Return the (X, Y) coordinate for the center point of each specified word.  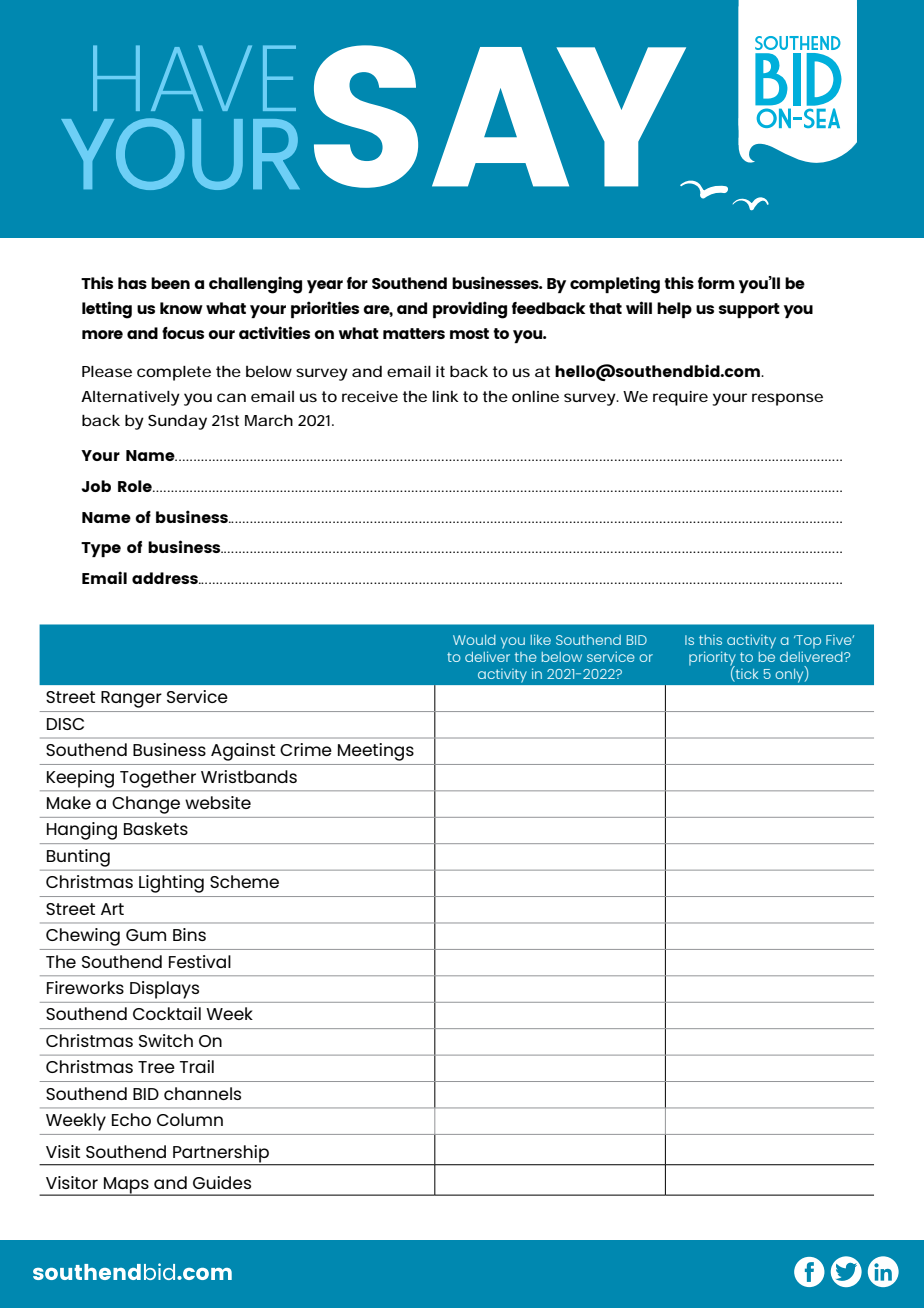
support (749, 310)
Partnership (221, 1155)
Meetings (376, 752)
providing (470, 310)
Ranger (131, 699)
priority (712, 659)
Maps (126, 1186)
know (181, 308)
